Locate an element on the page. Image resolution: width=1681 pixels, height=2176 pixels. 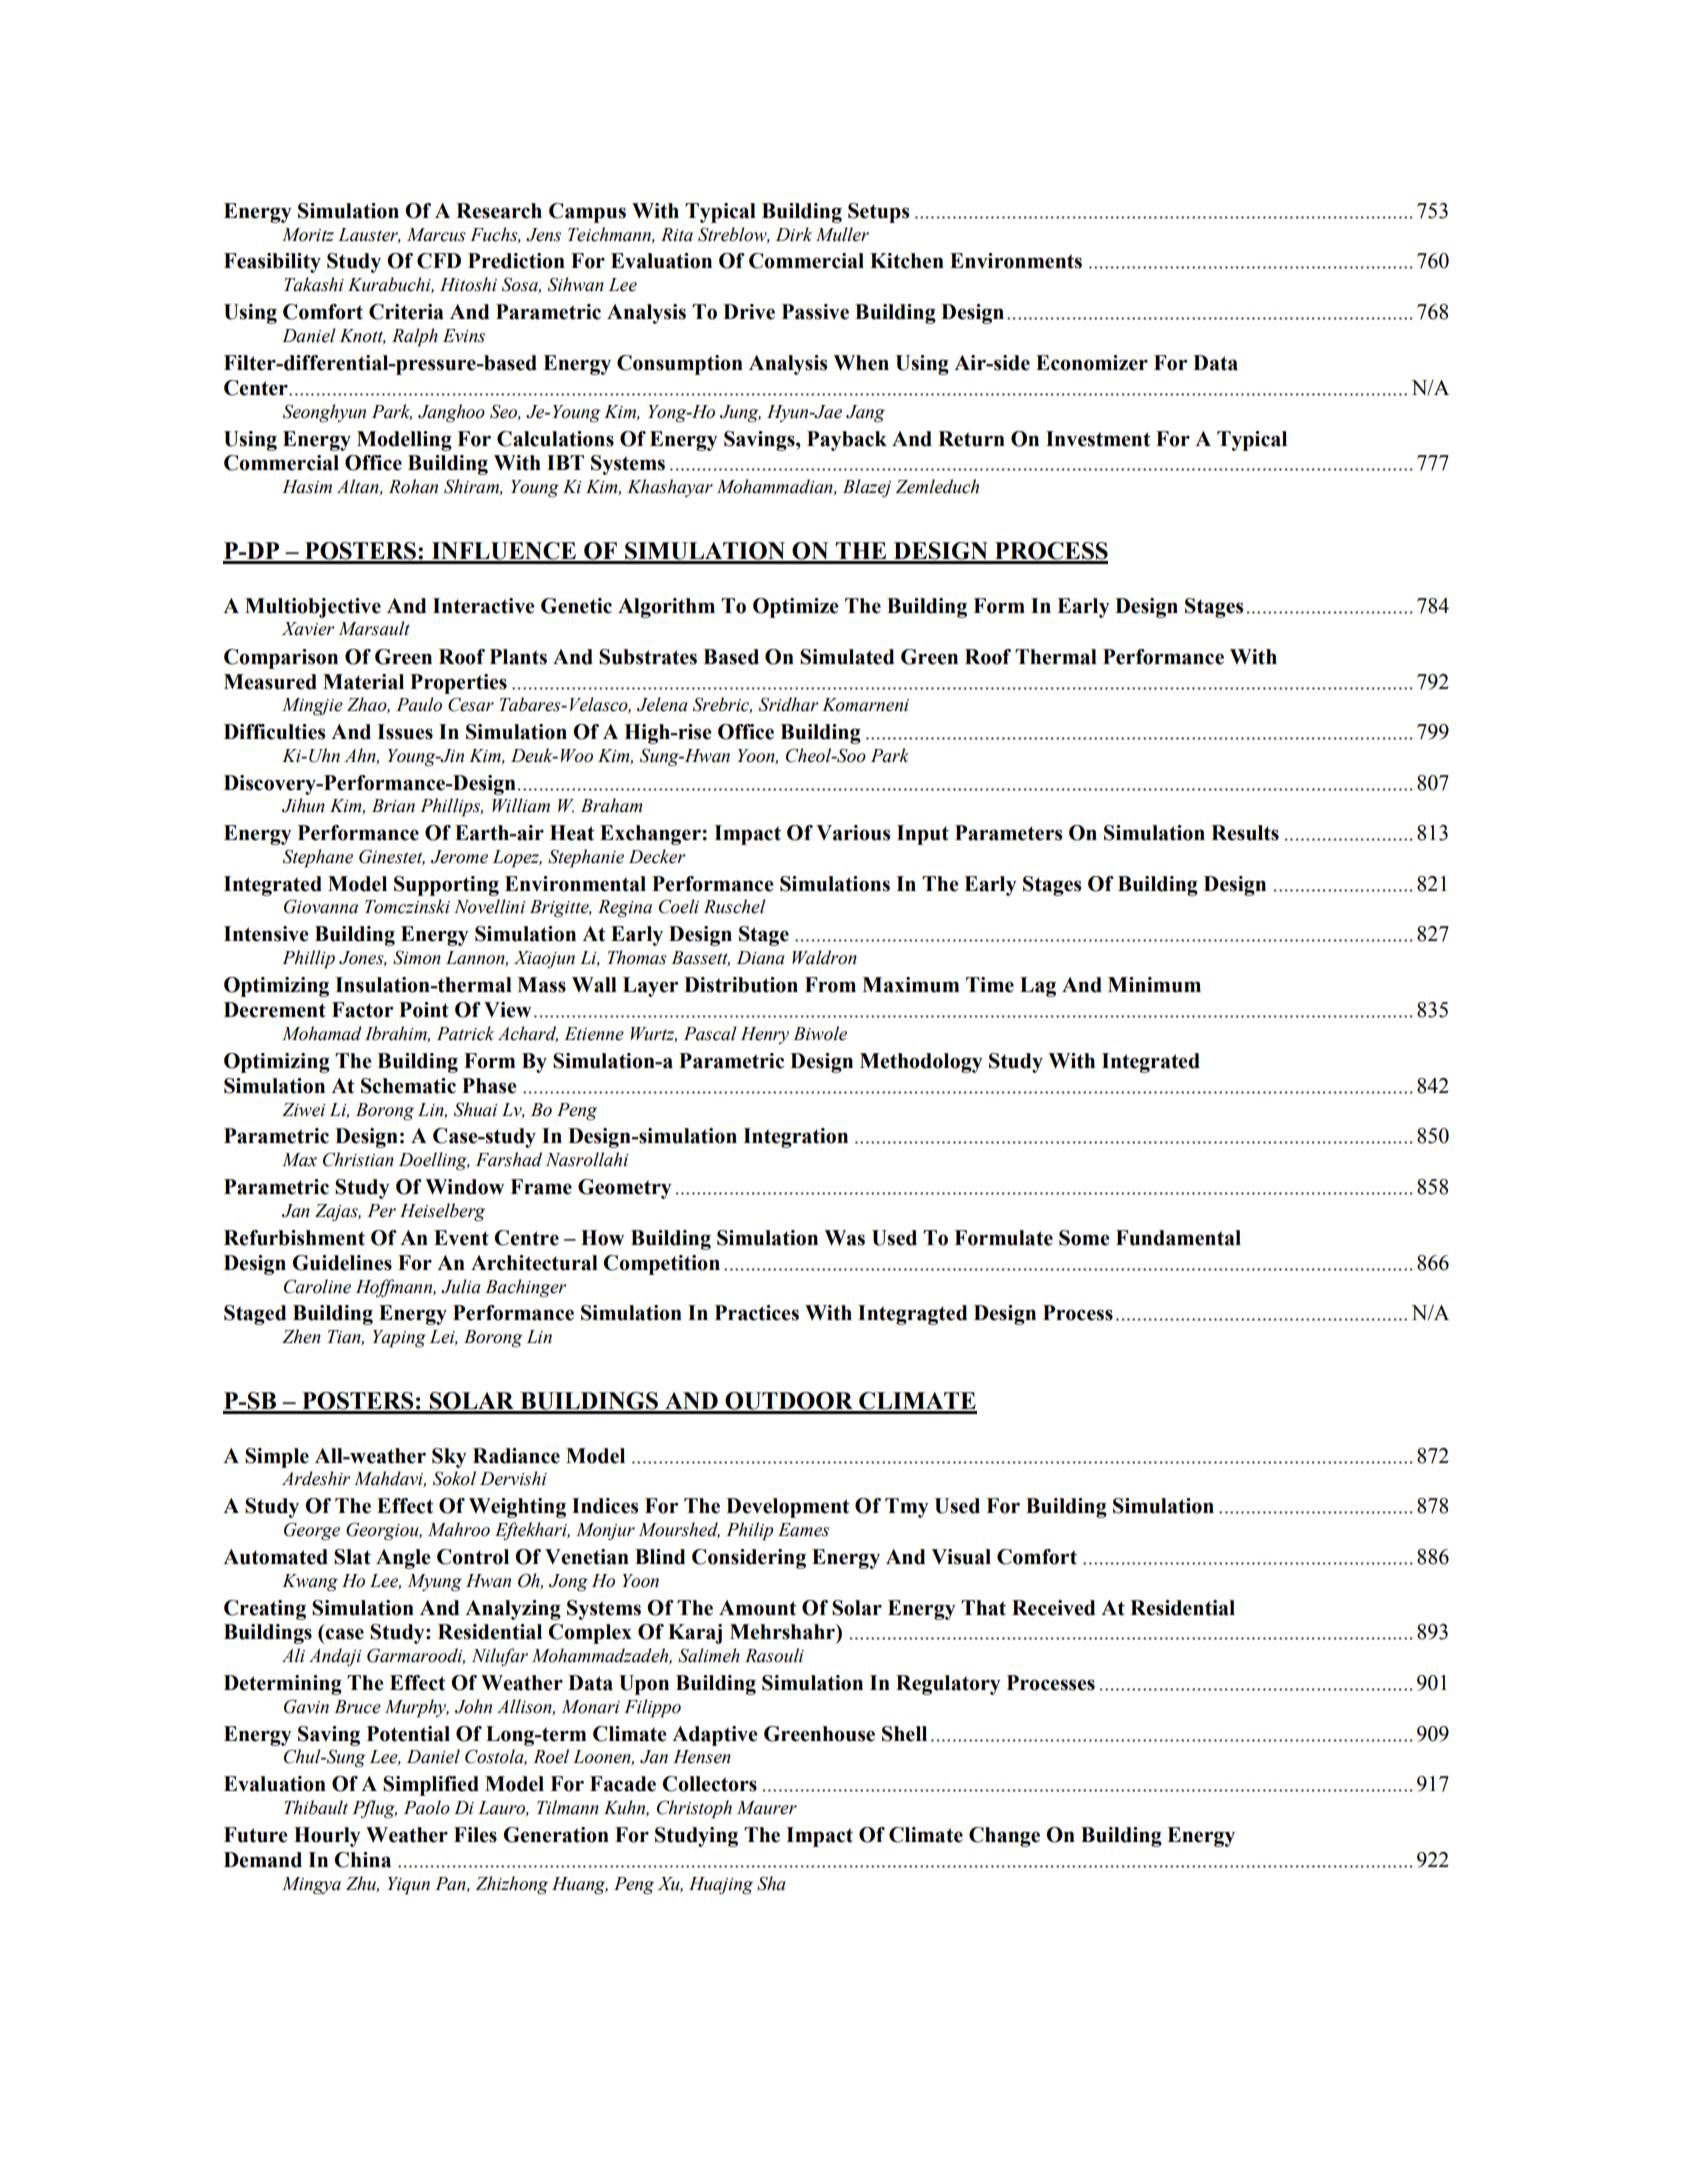
Christoph is located at coordinates (694, 1809).
